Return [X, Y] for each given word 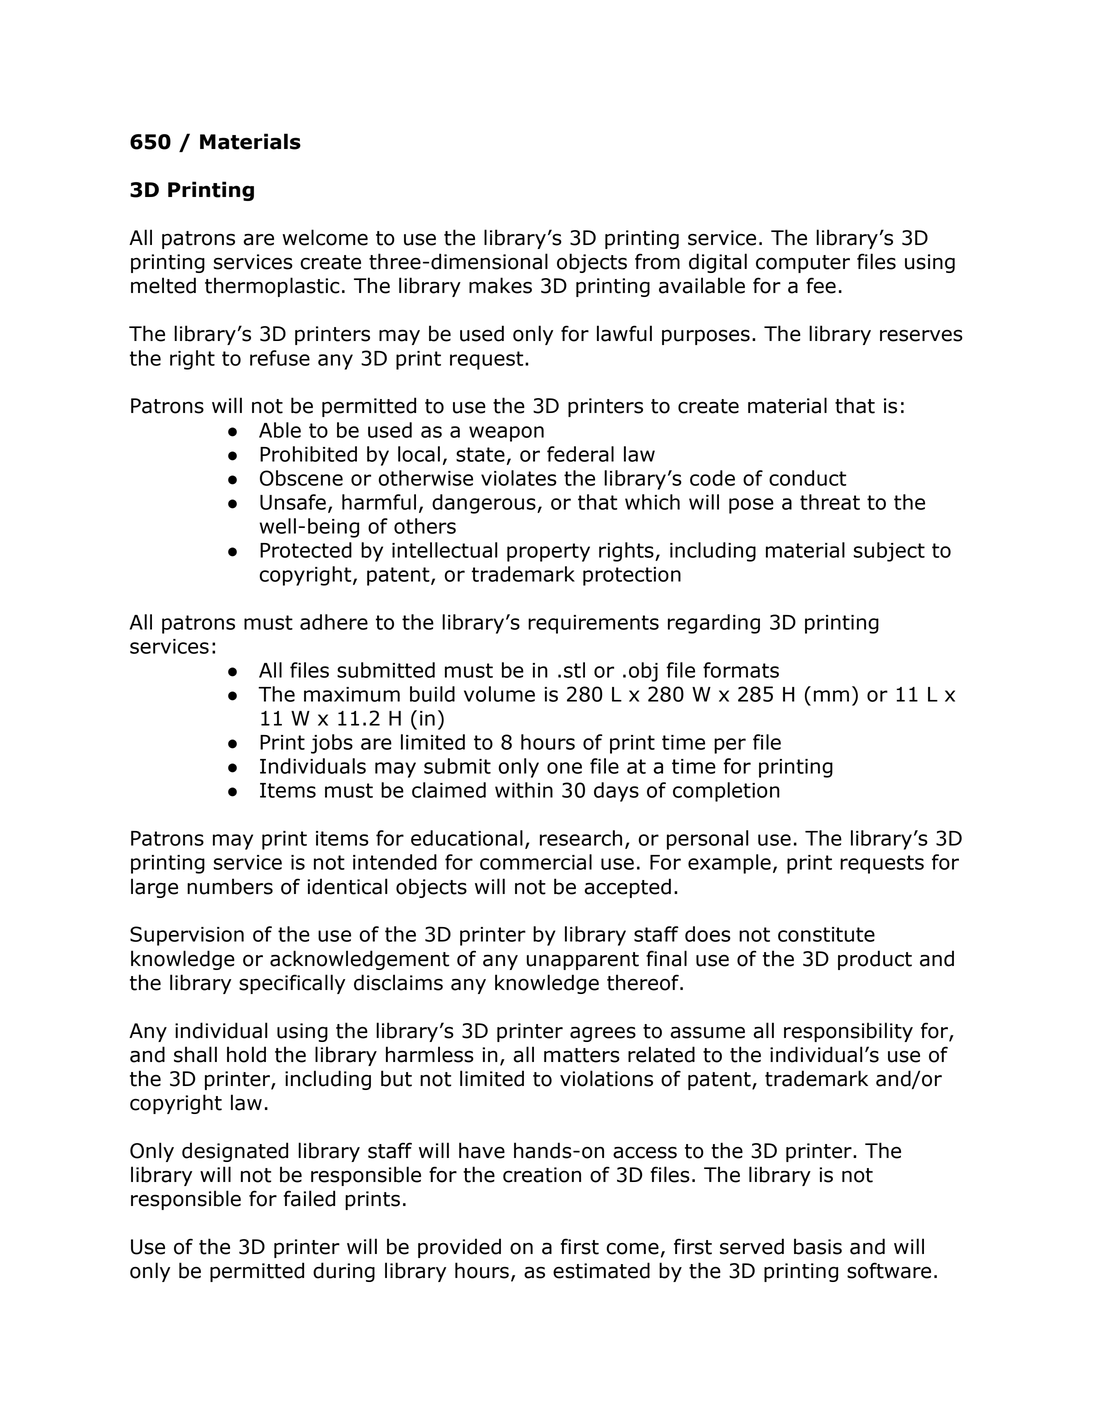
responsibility [848, 1032]
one [564, 768]
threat [830, 502]
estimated [601, 1270]
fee [821, 285]
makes [500, 285]
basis [818, 1246]
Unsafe [293, 502]
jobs [332, 744]
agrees [603, 1034]
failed [309, 1198]
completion [726, 792]
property [548, 552]
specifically [292, 984]
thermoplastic [272, 287]
